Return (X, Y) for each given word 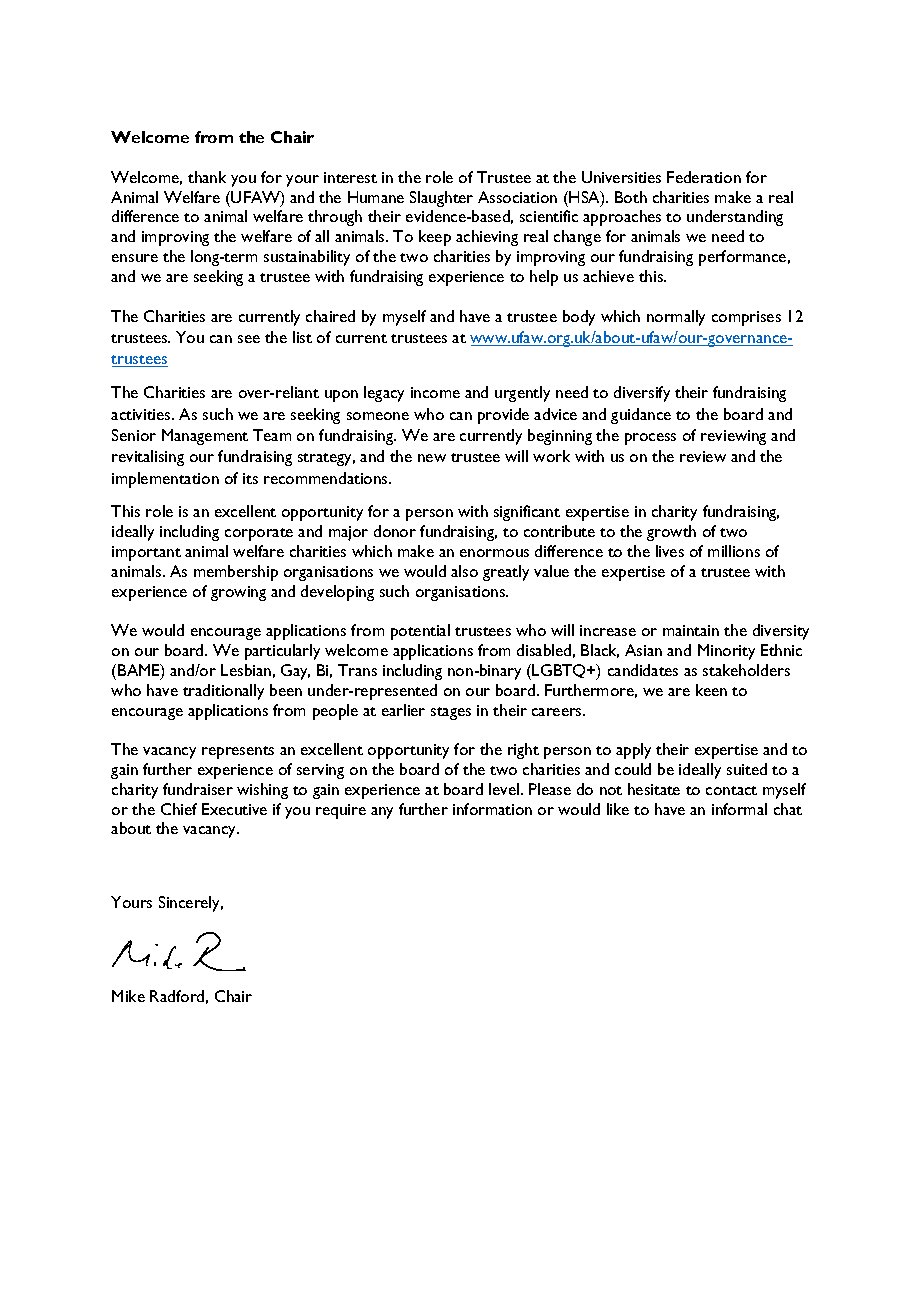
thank (207, 177)
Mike (128, 996)
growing (238, 593)
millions (734, 551)
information (492, 809)
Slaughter (441, 199)
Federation (704, 177)
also (464, 571)
